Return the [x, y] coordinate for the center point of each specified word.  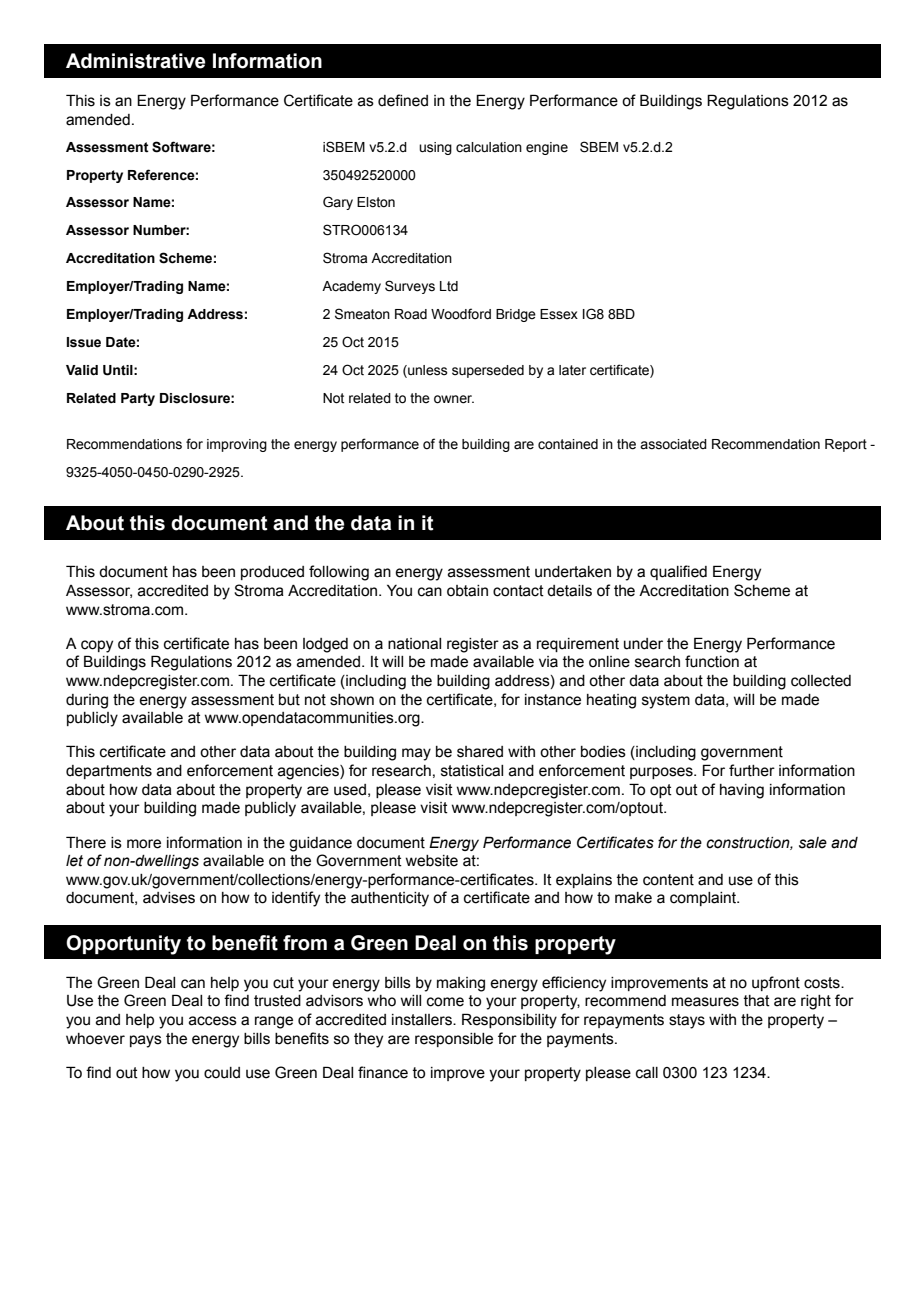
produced [272, 573]
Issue [84, 342]
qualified [678, 572]
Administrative [135, 61]
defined [403, 100]
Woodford [461, 314]
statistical [472, 771]
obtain [467, 591]
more [144, 844]
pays [146, 1041]
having [742, 791]
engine [547, 148]
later [572, 370]
